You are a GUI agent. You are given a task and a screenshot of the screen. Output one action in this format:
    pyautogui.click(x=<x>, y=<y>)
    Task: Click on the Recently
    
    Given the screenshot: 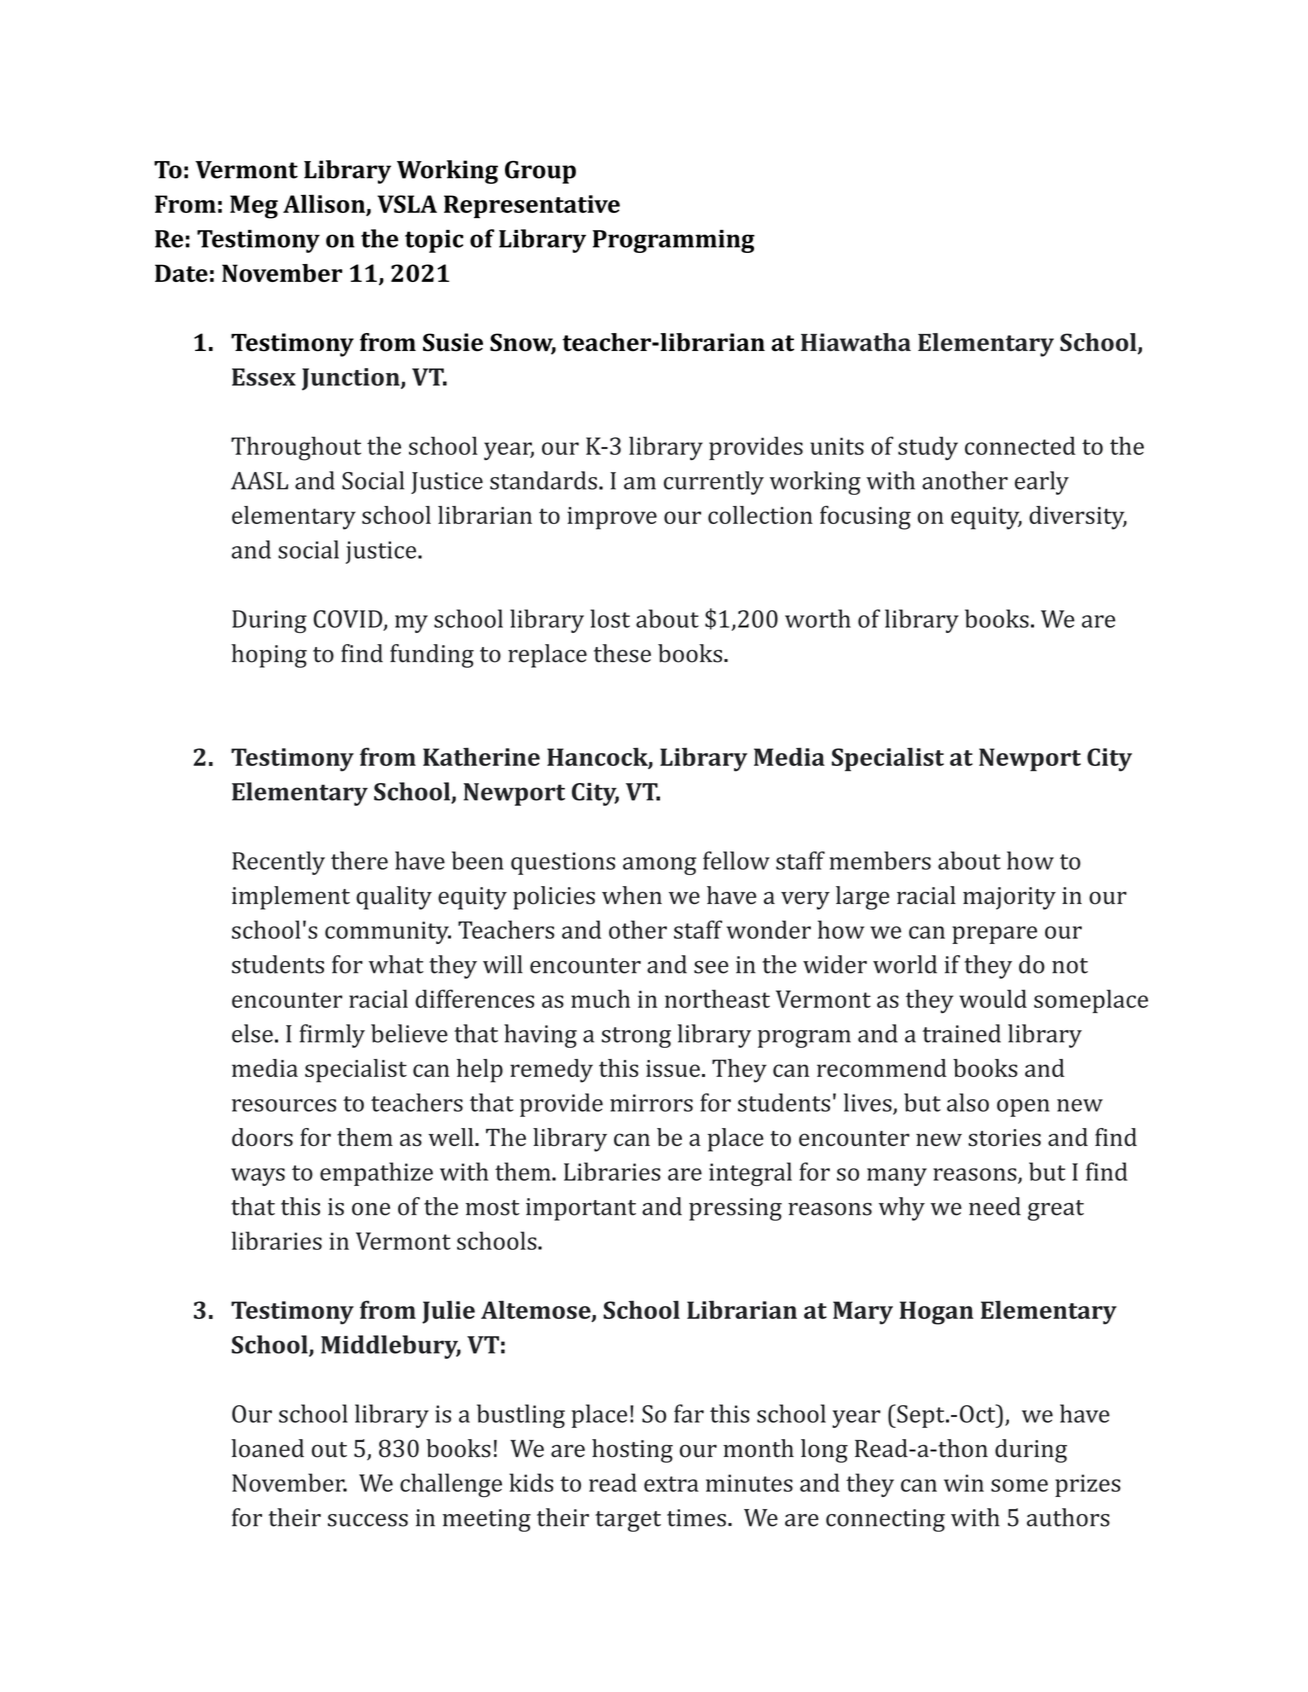 What is the action you would take?
    pyautogui.click(x=278, y=863)
